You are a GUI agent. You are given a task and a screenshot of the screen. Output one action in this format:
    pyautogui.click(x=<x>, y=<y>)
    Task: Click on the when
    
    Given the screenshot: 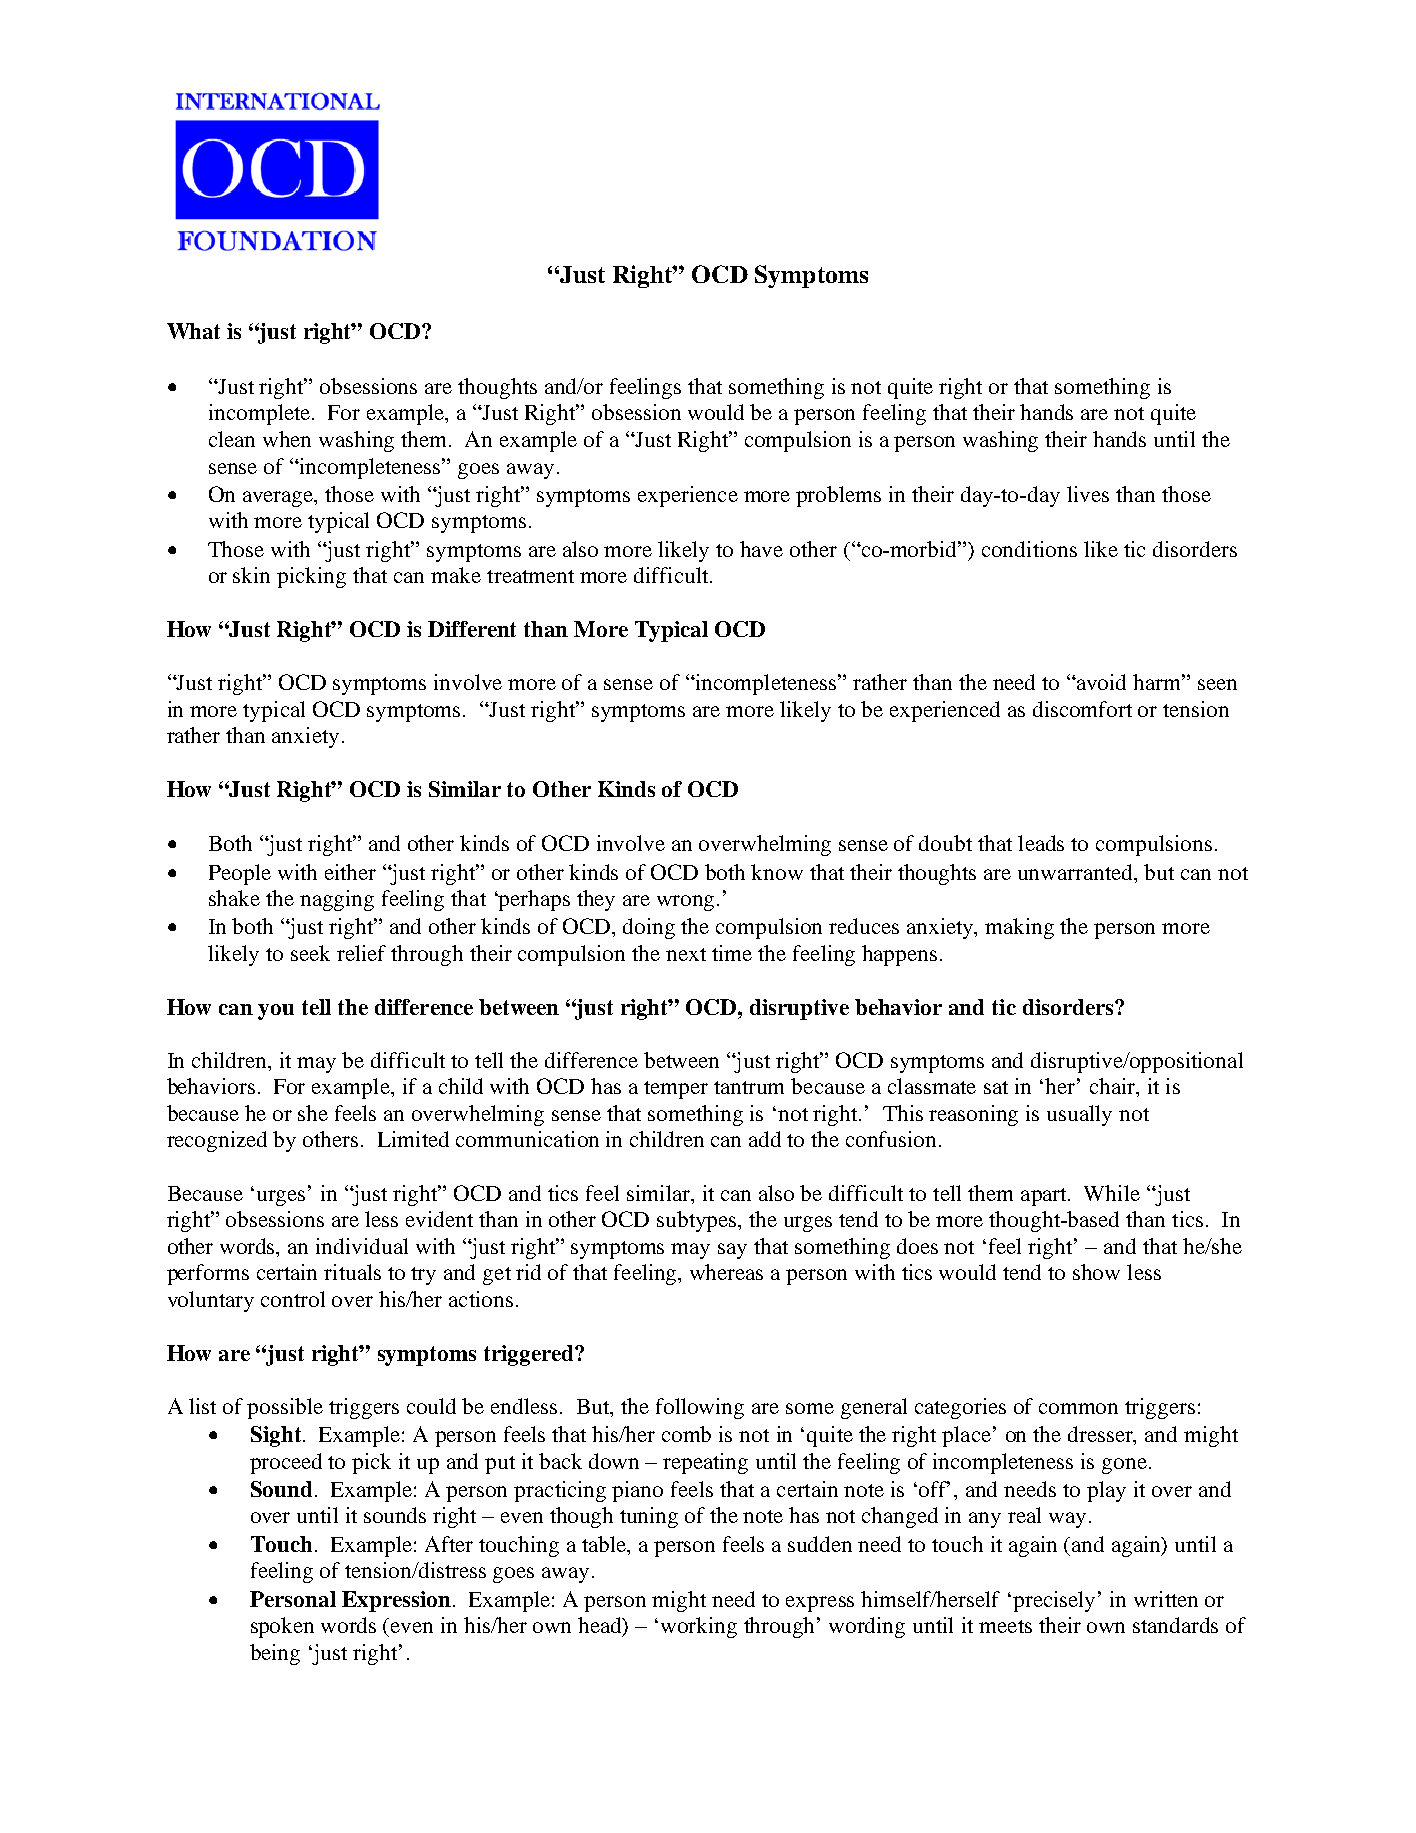 What is the action you would take?
    pyautogui.click(x=287, y=439)
